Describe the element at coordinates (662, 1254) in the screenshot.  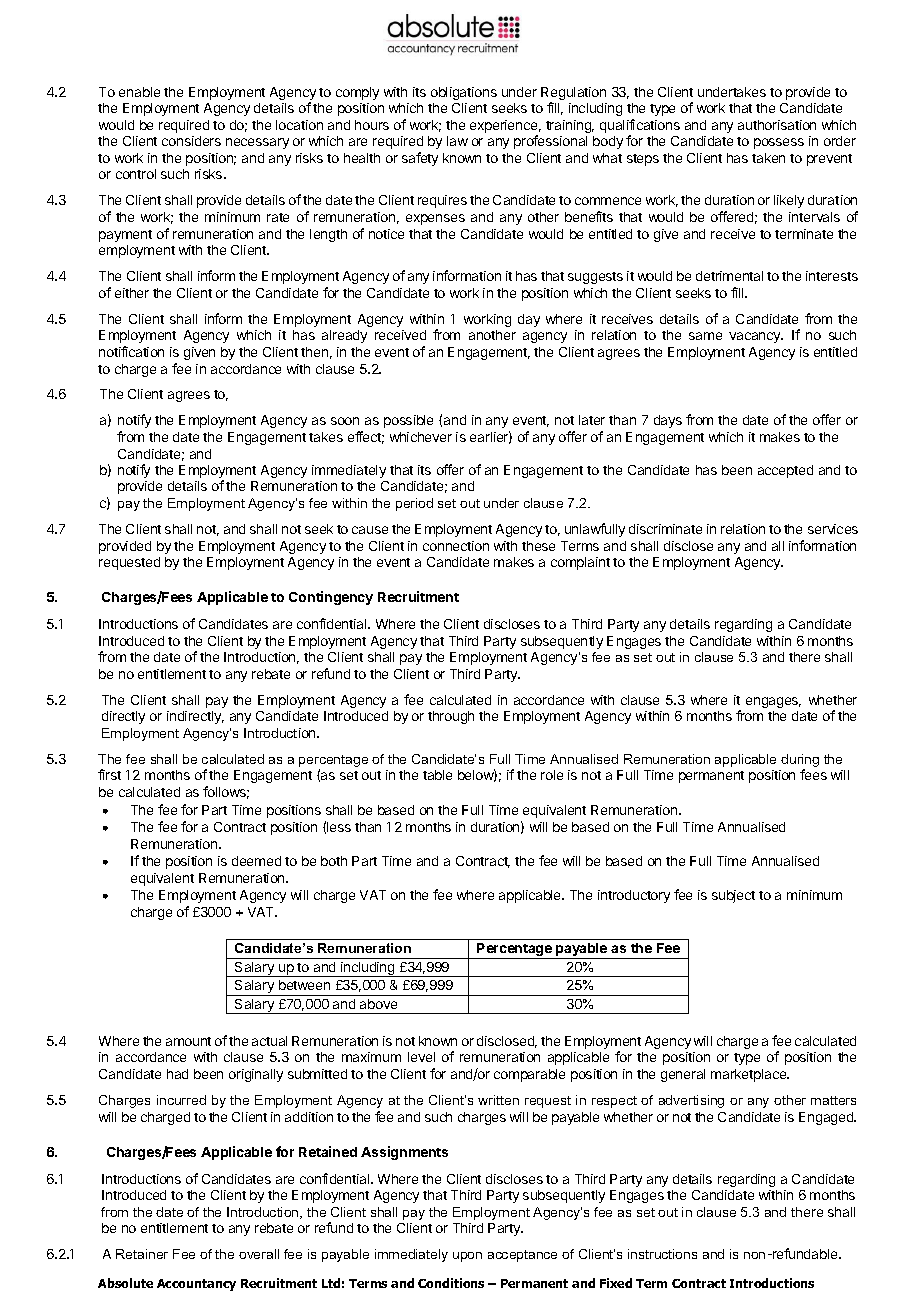
I see `instructions` at that location.
